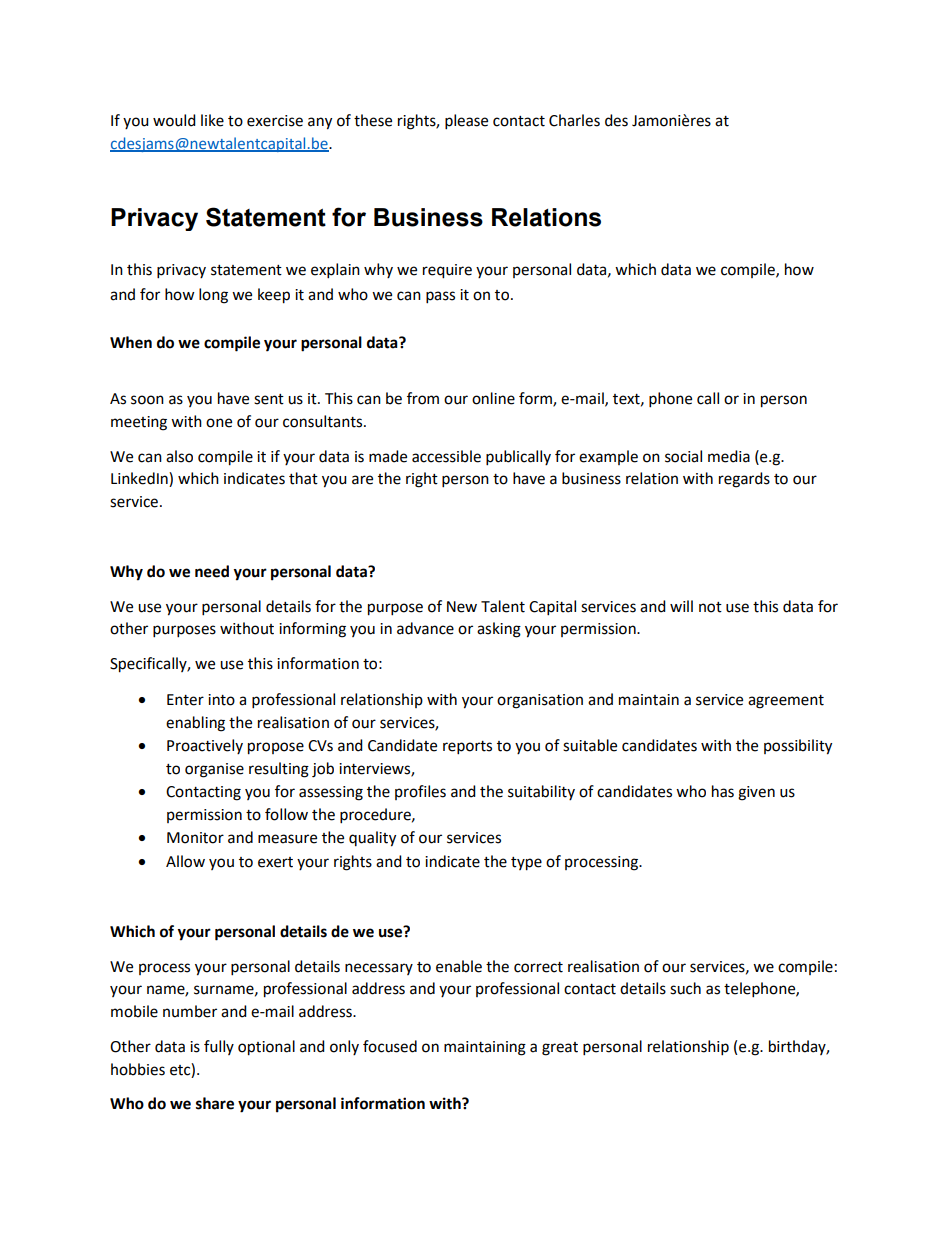 This screenshot has width=952, height=1233. I want to click on has, so click(723, 791).
